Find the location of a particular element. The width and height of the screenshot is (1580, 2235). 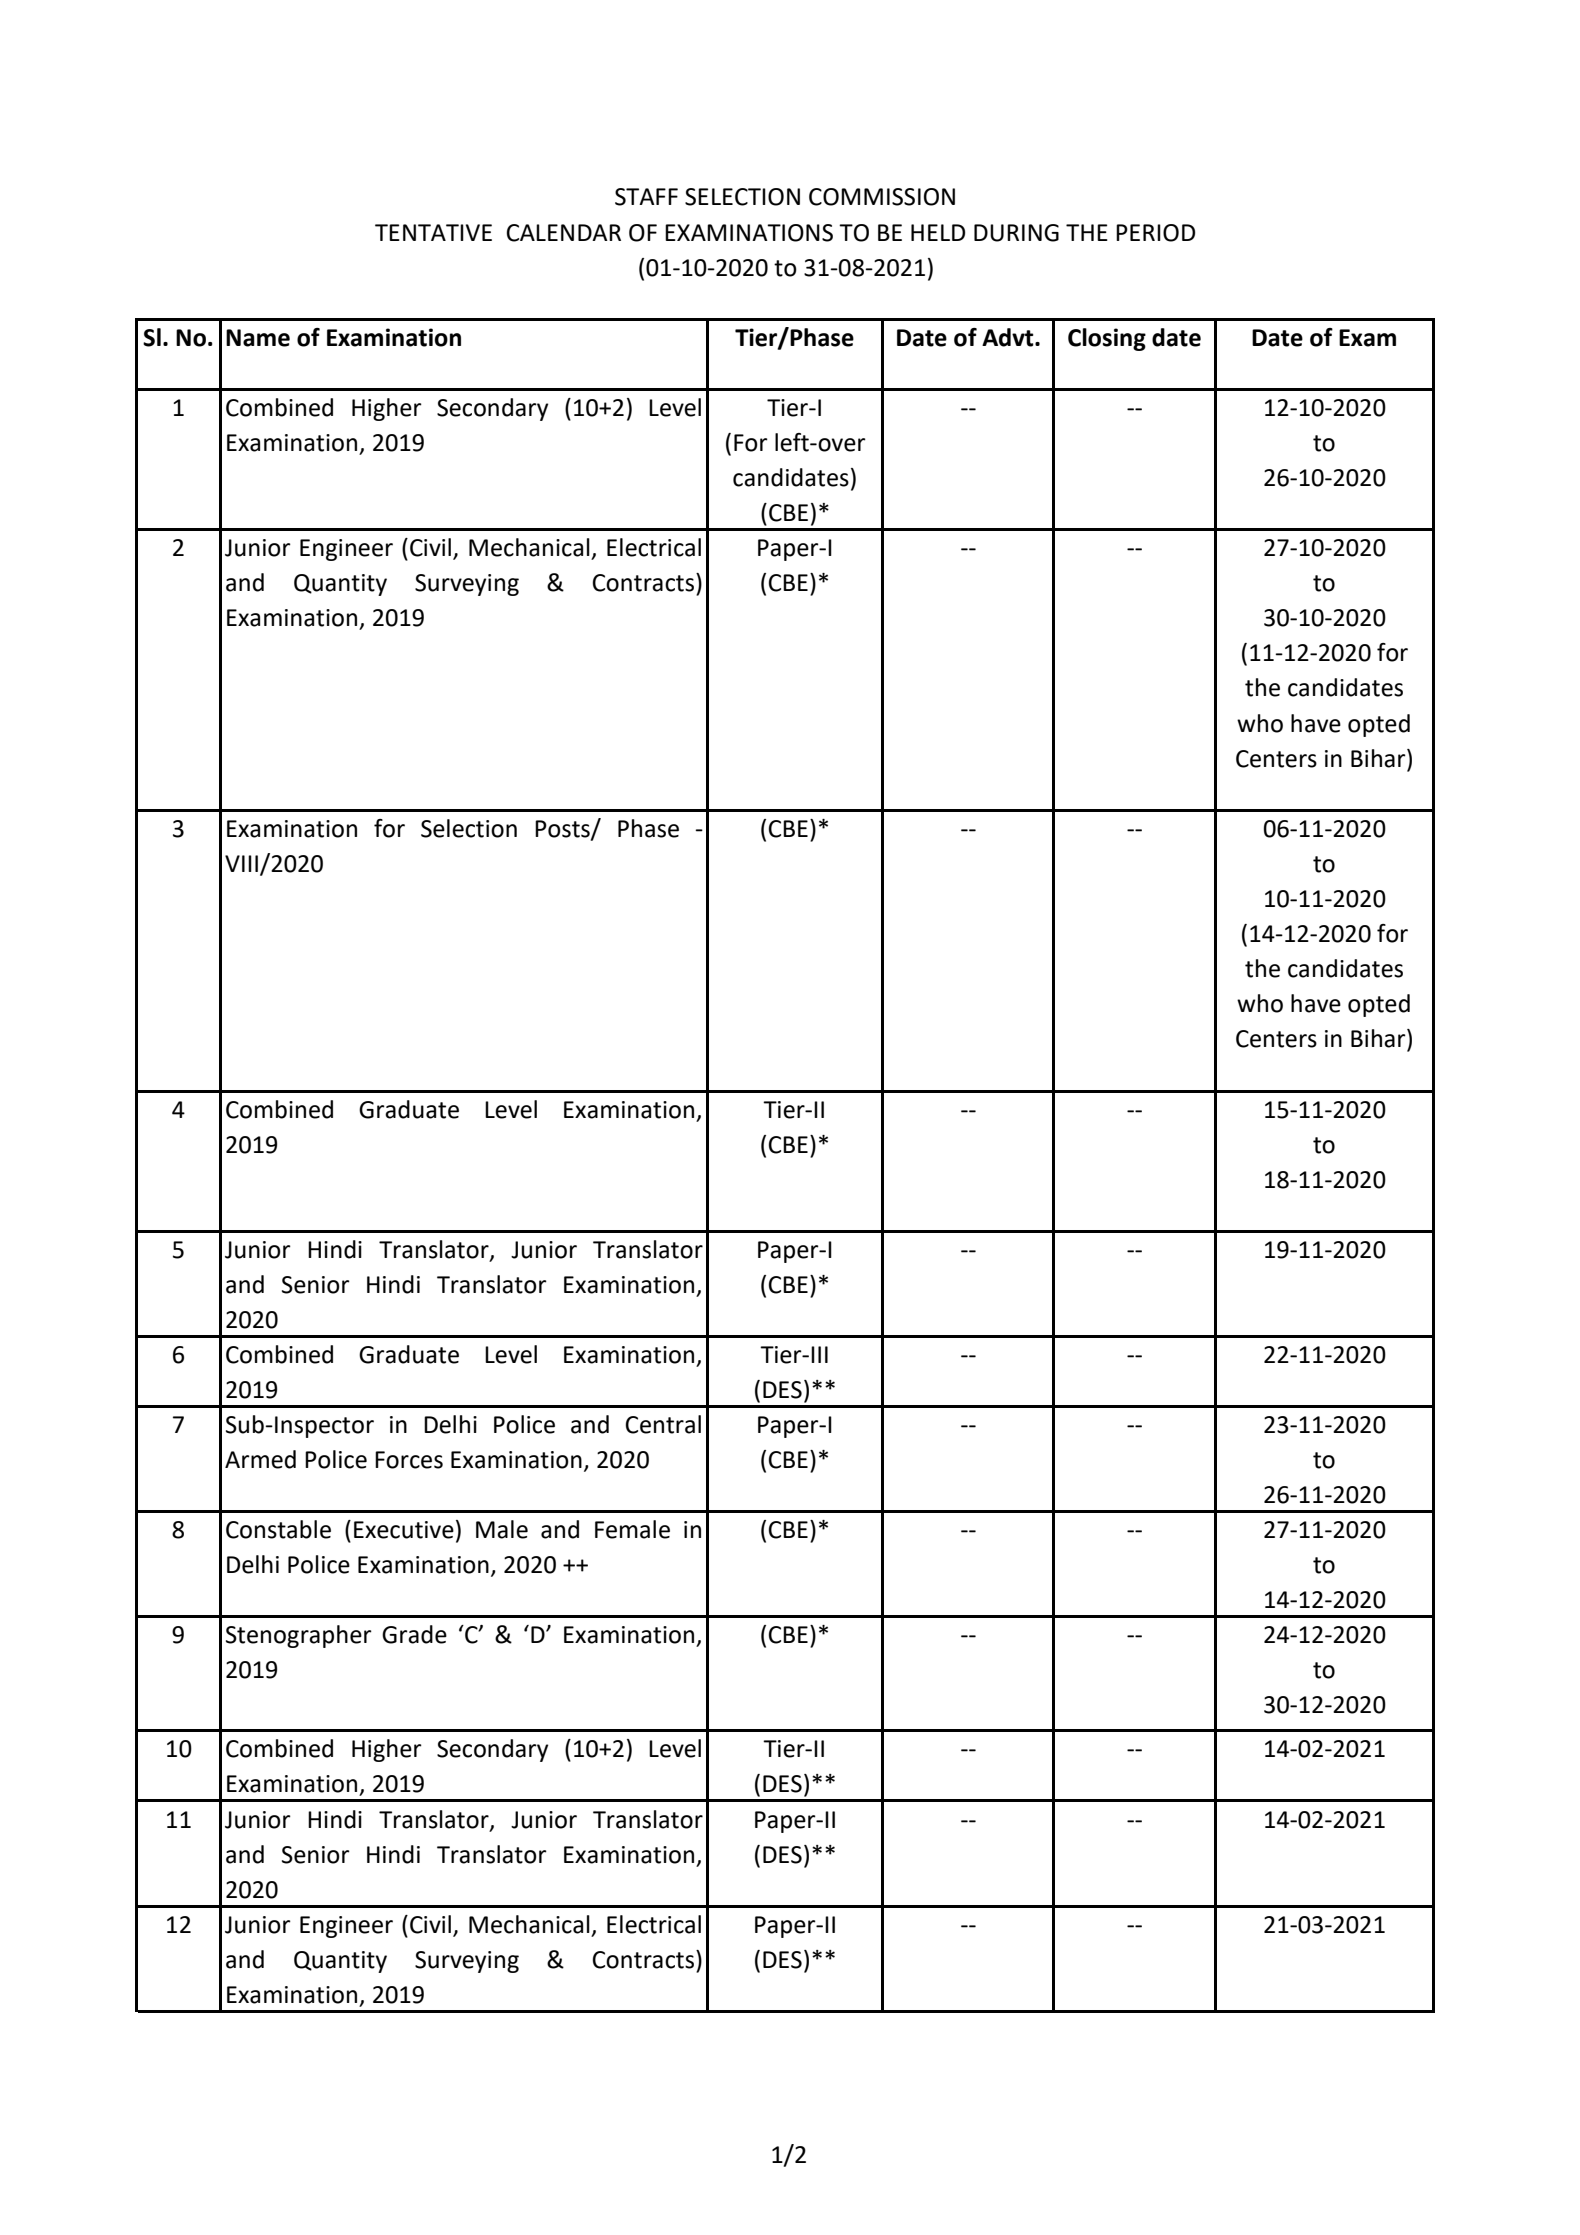

TENTATIVE is located at coordinates (433, 232).
